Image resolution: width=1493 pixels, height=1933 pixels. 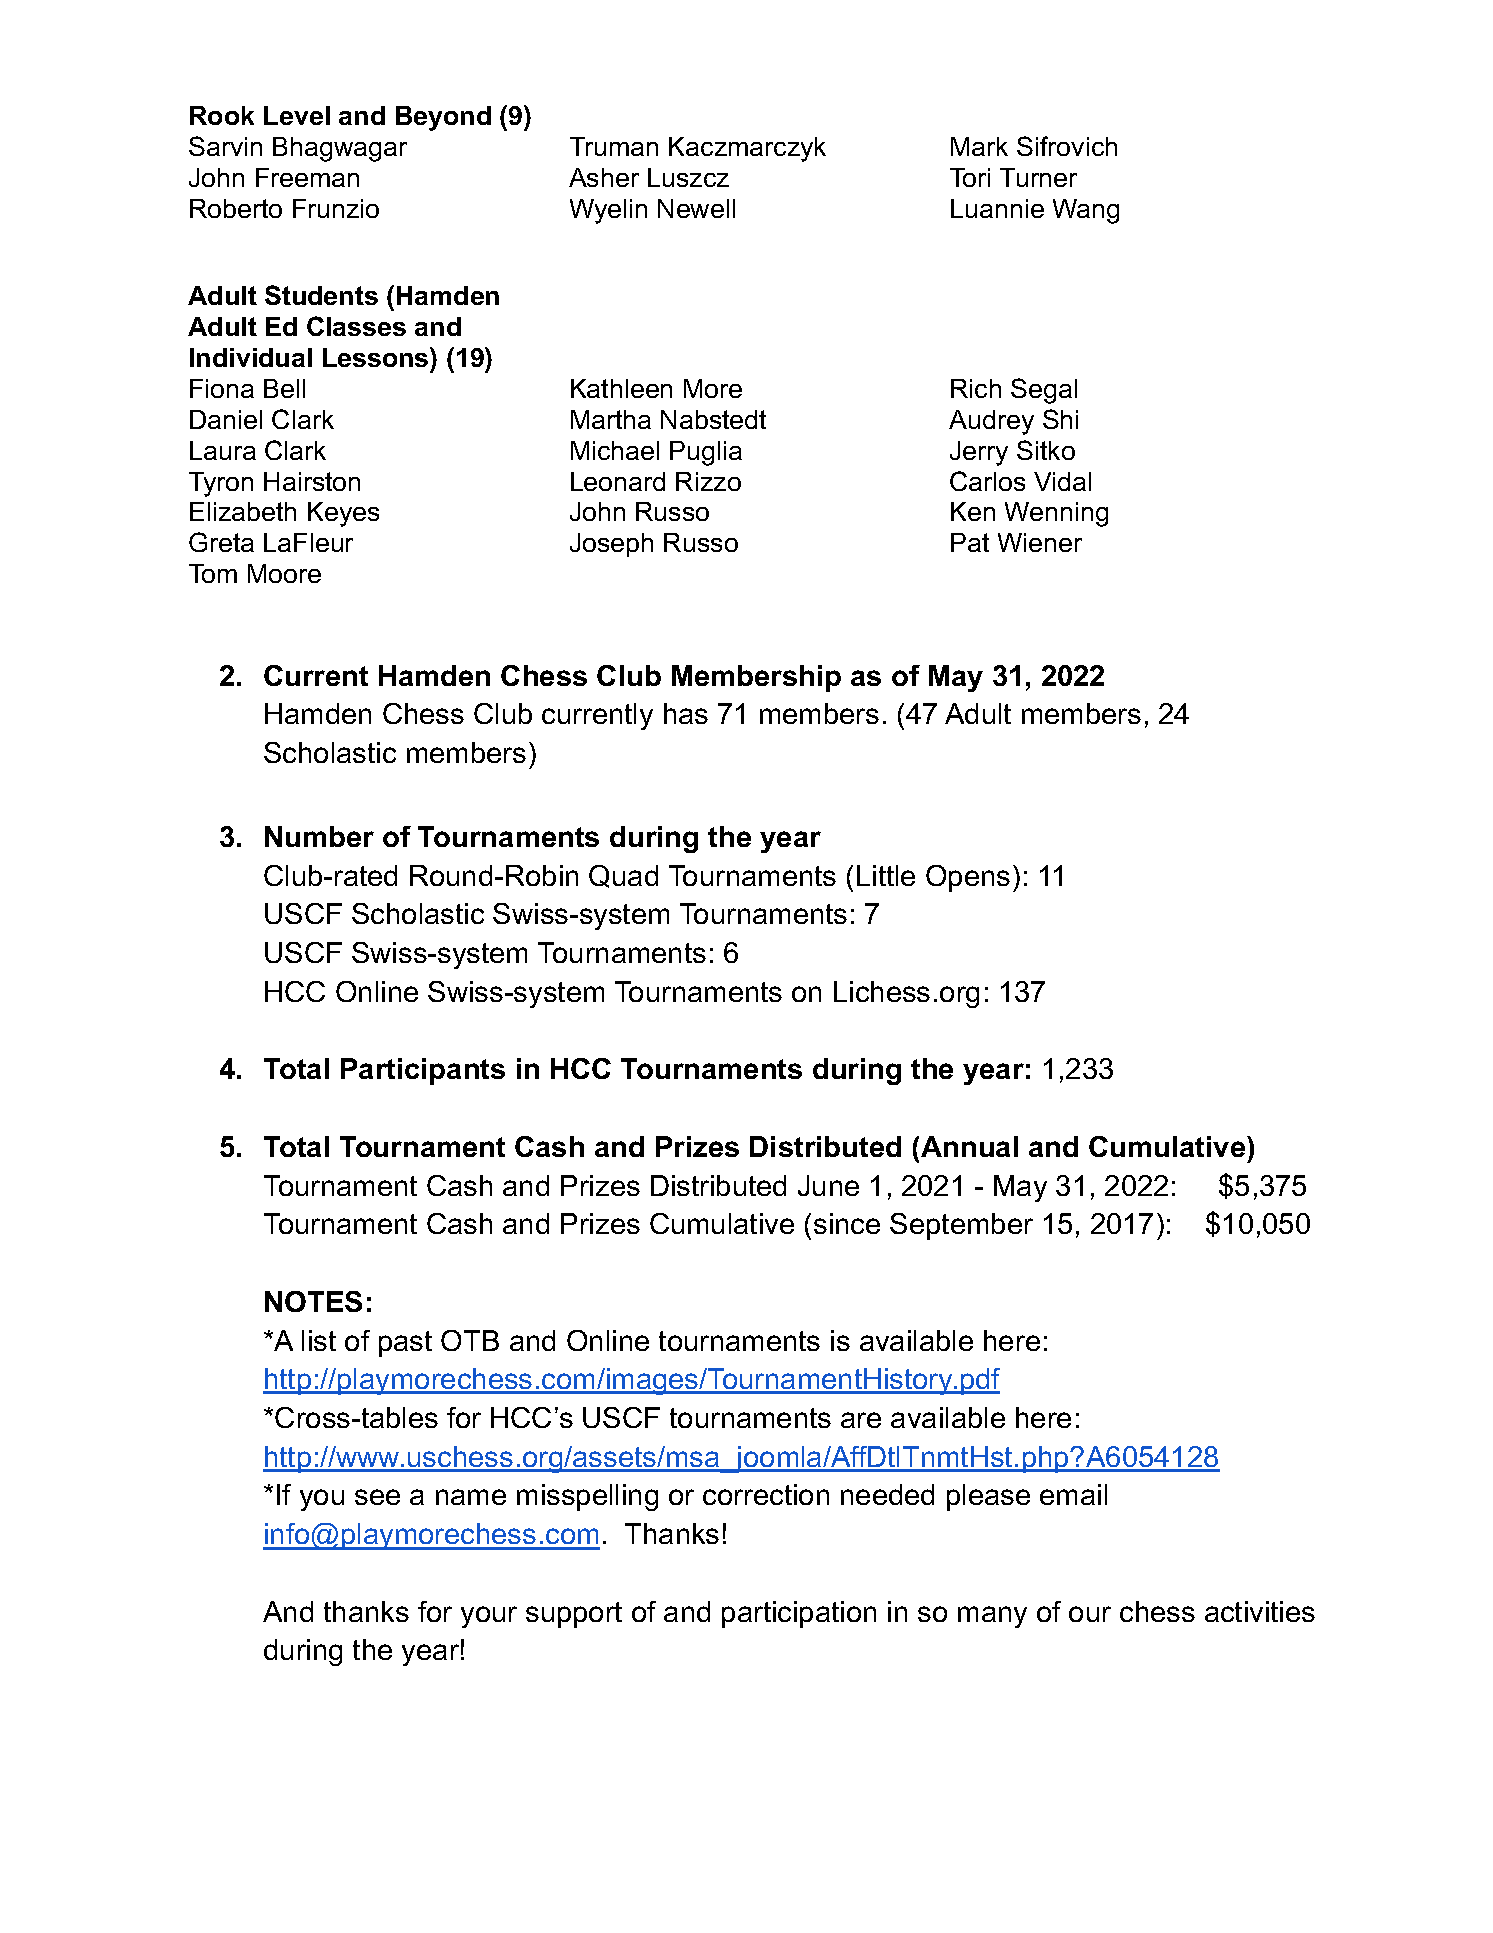 I want to click on Annual, so click(x=968, y=1146).
